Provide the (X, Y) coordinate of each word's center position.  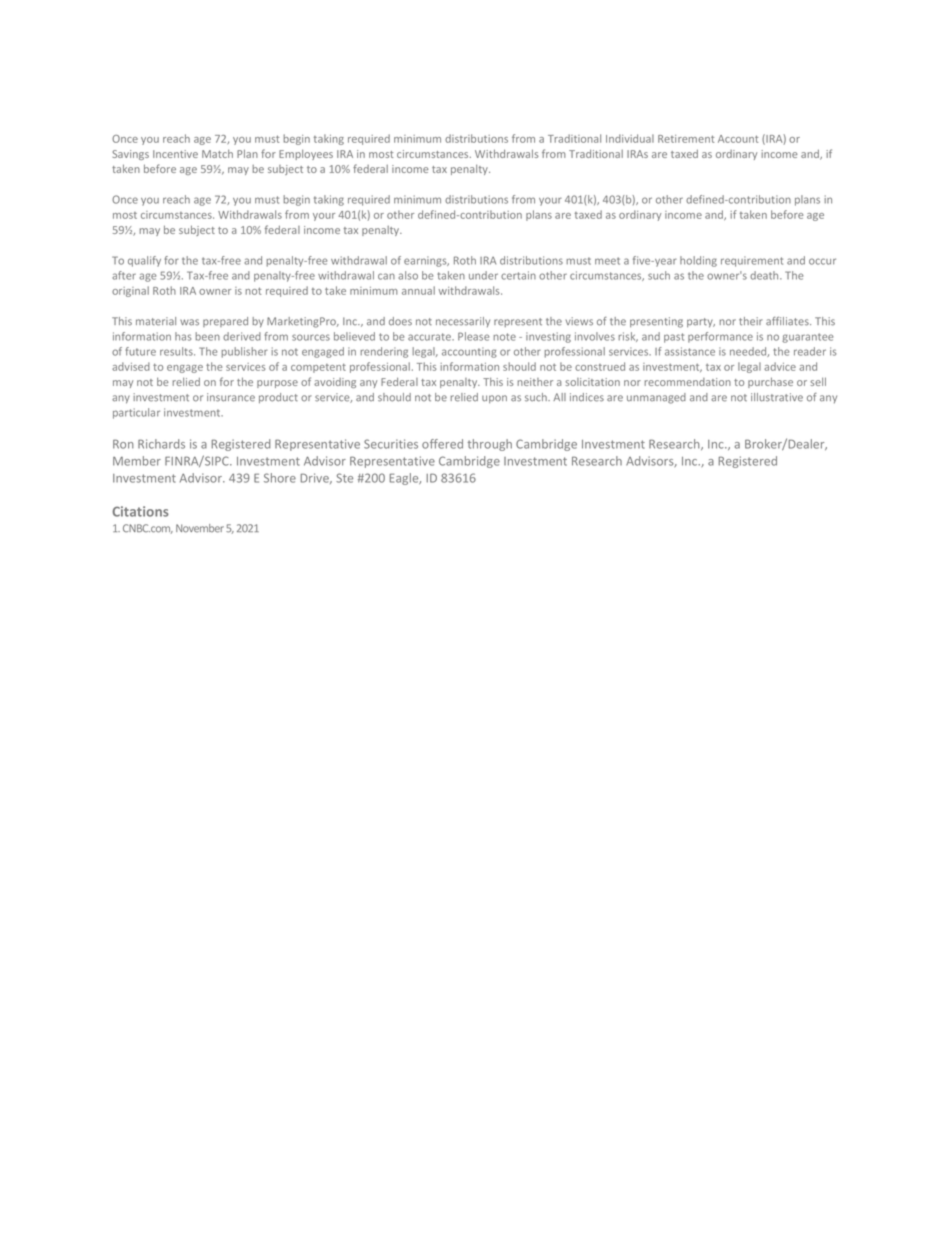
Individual (630, 138)
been (207, 336)
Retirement (686, 139)
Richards (161, 444)
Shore (280, 478)
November (200, 528)
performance (720, 337)
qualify (144, 261)
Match (217, 153)
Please (473, 336)
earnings (426, 261)
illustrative (777, 397)
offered (442, 444)
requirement (752, 261)
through (489, 445)
